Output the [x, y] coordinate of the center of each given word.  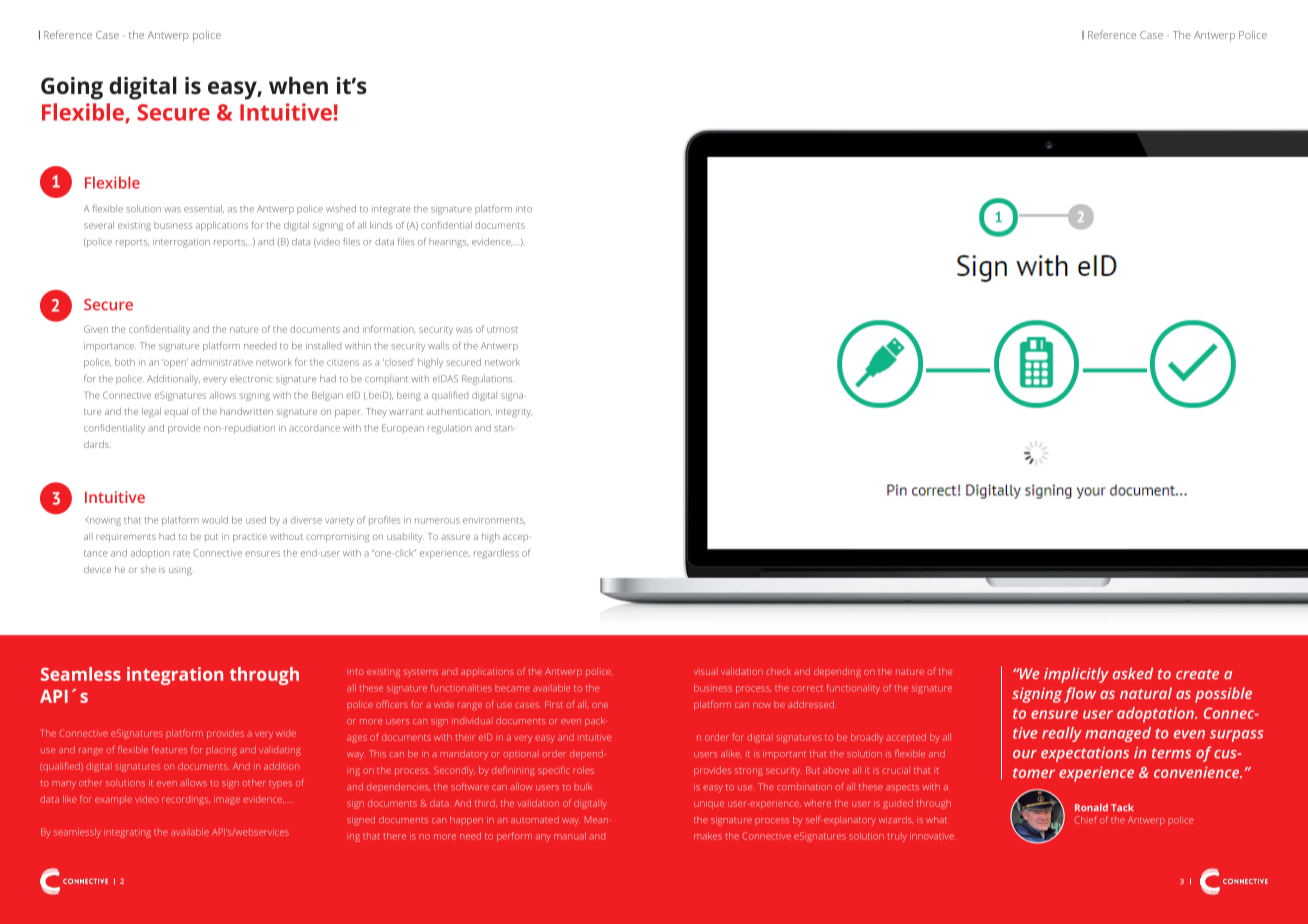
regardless [496, 554]
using [181, 571]
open [175, 363]
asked [1133, 673]
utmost [502, 330]
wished [341, 209]
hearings [449, 243]
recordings [186, 801]
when [298, 85]
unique [709, 805]
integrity [514, 413]
